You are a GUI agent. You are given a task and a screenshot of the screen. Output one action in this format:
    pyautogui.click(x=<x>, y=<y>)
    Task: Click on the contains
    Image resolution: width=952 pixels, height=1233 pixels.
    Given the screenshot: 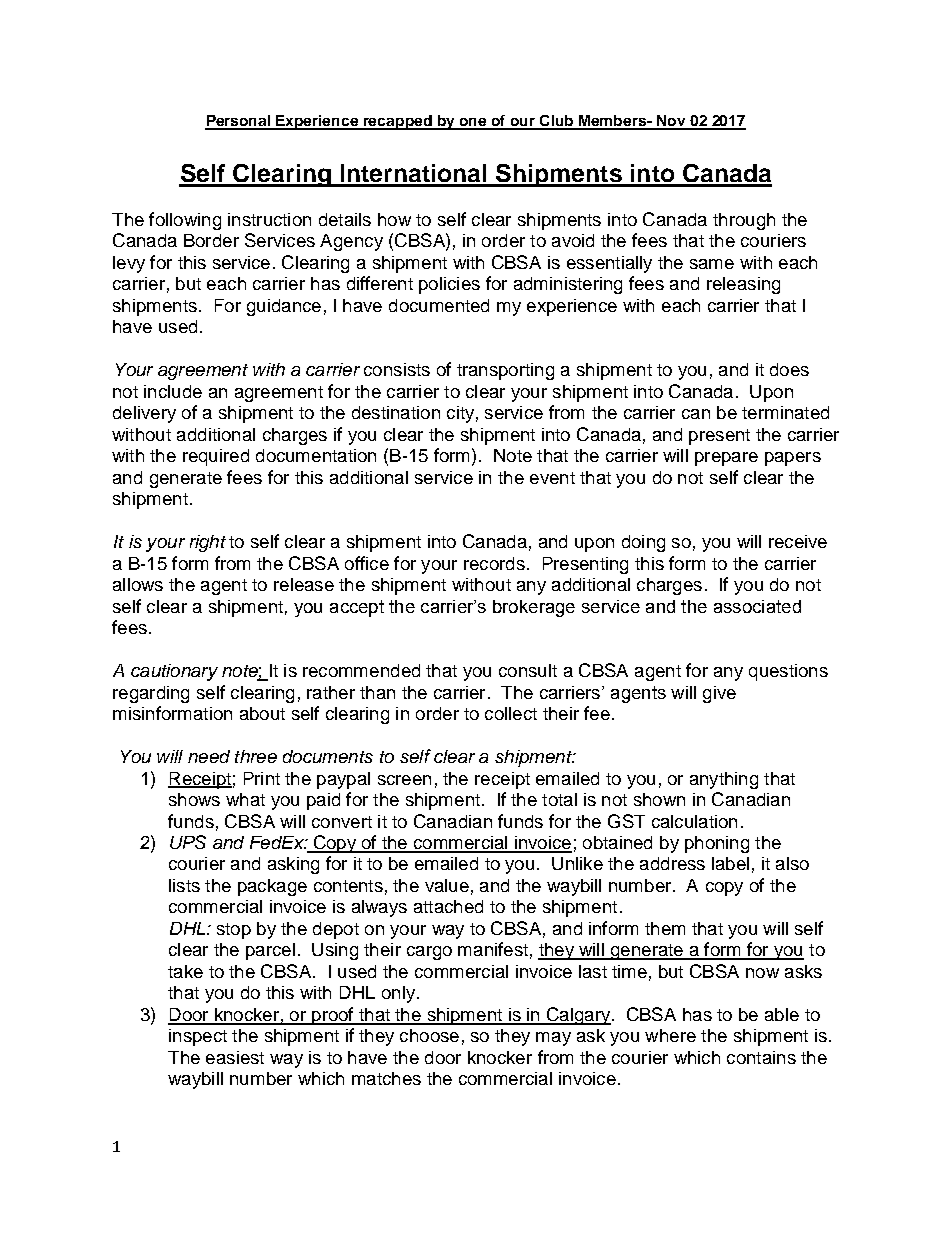 What is the action you would take?
    pyautogui.click(x=761, y=1057)
